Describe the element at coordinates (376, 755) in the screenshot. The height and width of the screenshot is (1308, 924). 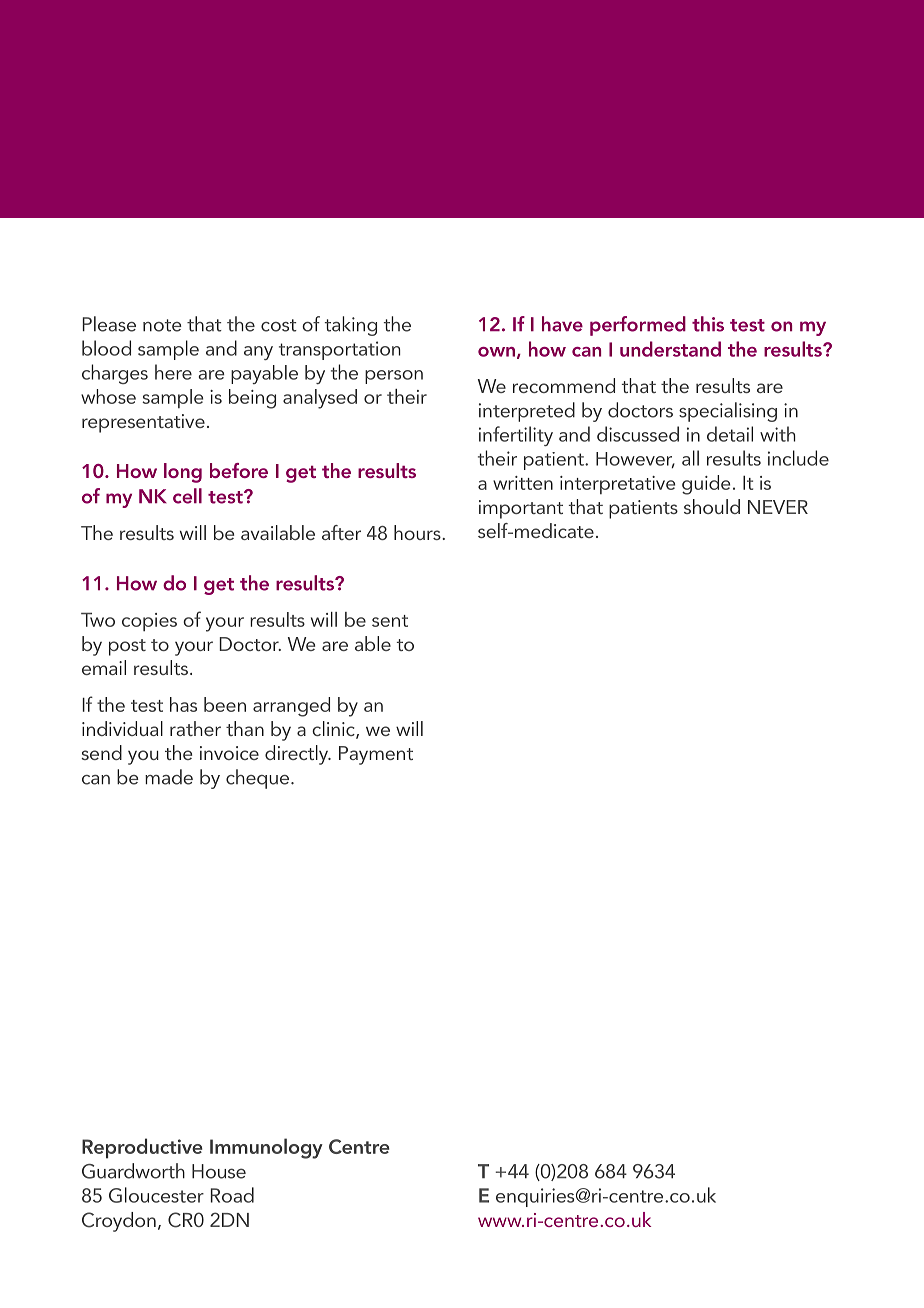
I see `Payment` at that location.
